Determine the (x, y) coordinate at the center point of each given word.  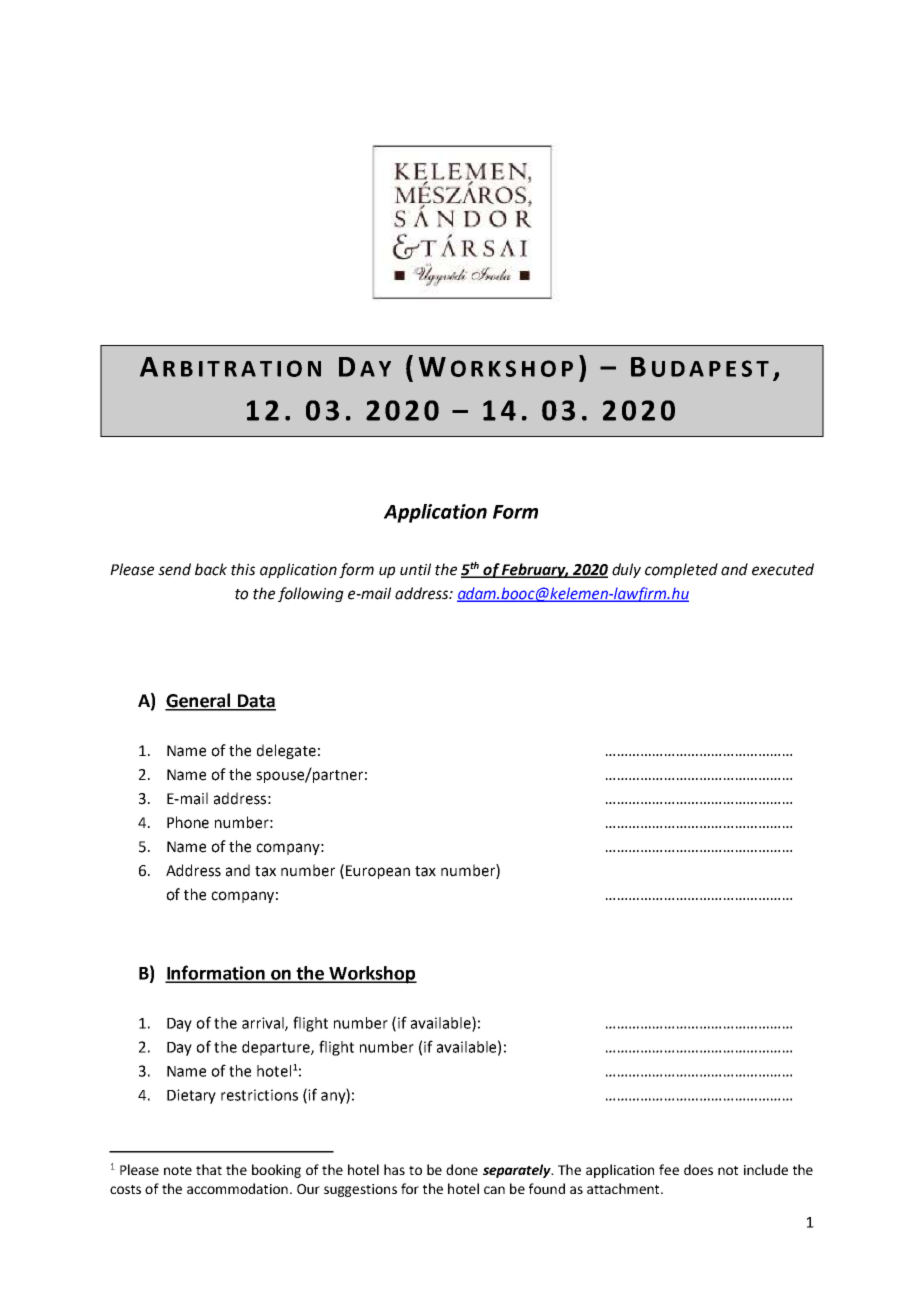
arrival (264, 1024)
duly (626, 570)
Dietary (191, 1096)
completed (681, 570)
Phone (188, 822)
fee (669, 1169)
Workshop (372, 975)
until (415, 569)
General (199, 701)
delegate (286, 751)
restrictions (259, 1095)
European (378, 872)
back (211, 569)
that (209, 1169)
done (462, 1169)
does (698, 1169)
